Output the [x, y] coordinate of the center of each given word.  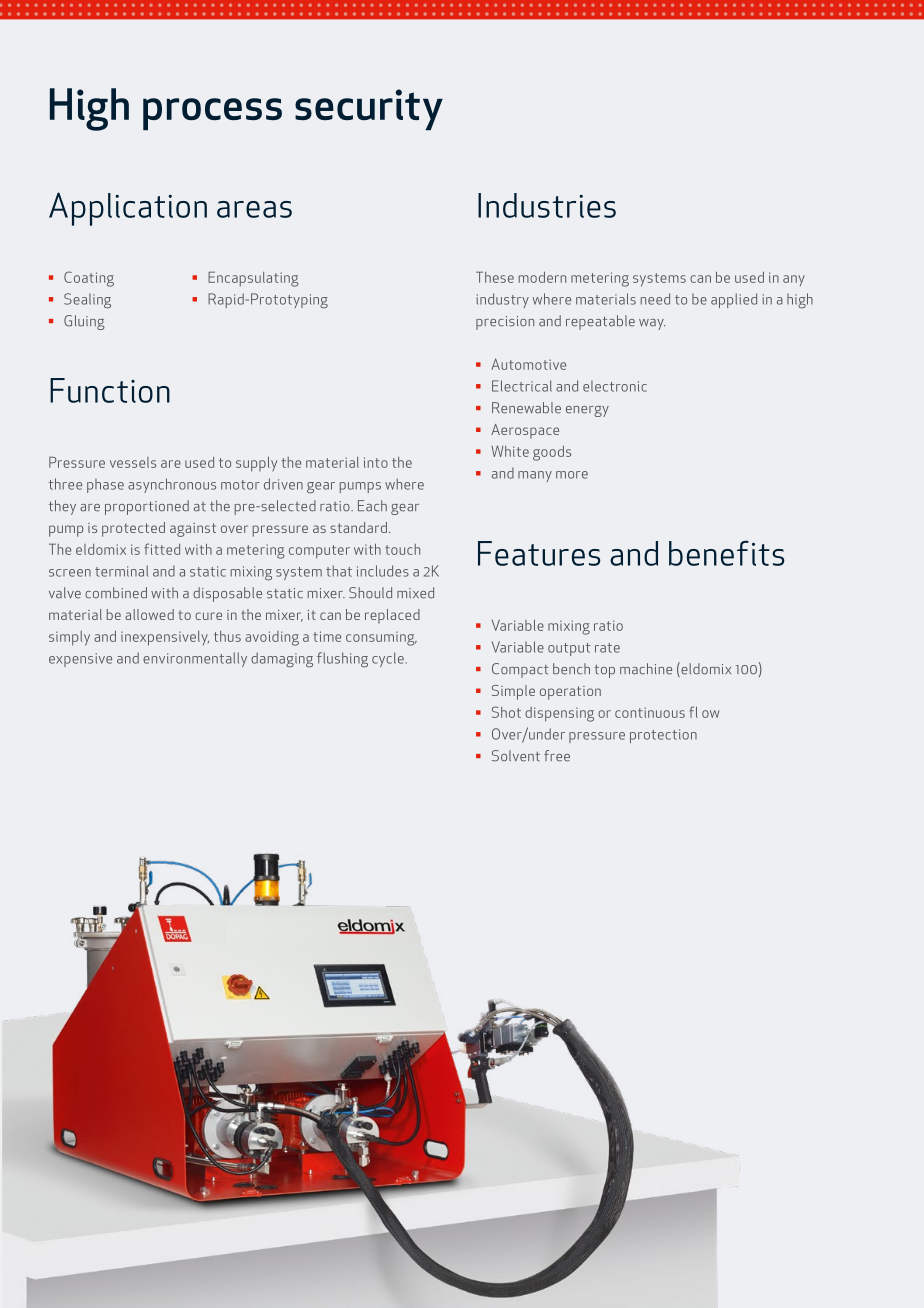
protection [663, 736]
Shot [506, 712]
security [369, 110]
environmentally [195, 659]
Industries [547, 205]
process [212, 114]
